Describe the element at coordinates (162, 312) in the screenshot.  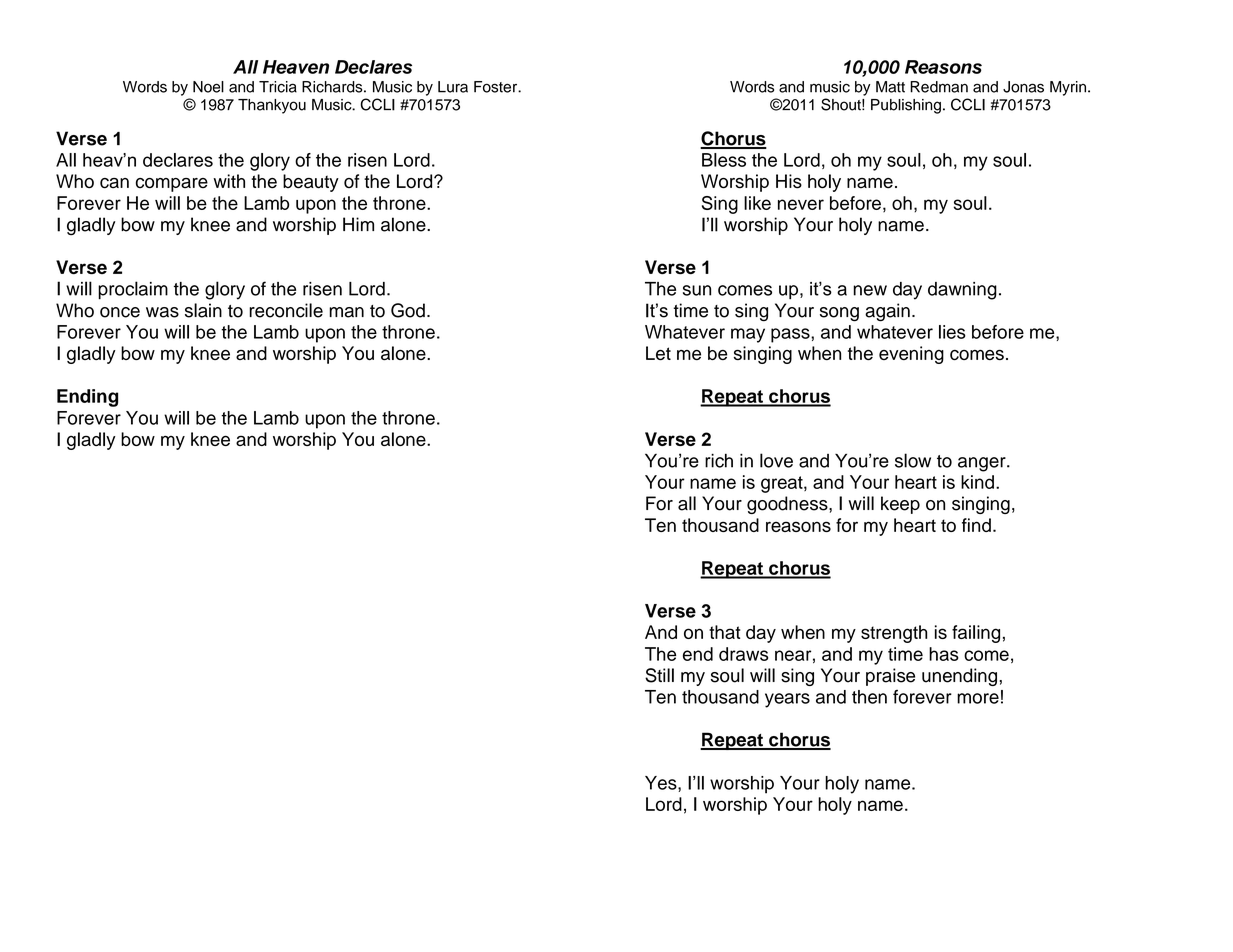
I see `was` at that location.
